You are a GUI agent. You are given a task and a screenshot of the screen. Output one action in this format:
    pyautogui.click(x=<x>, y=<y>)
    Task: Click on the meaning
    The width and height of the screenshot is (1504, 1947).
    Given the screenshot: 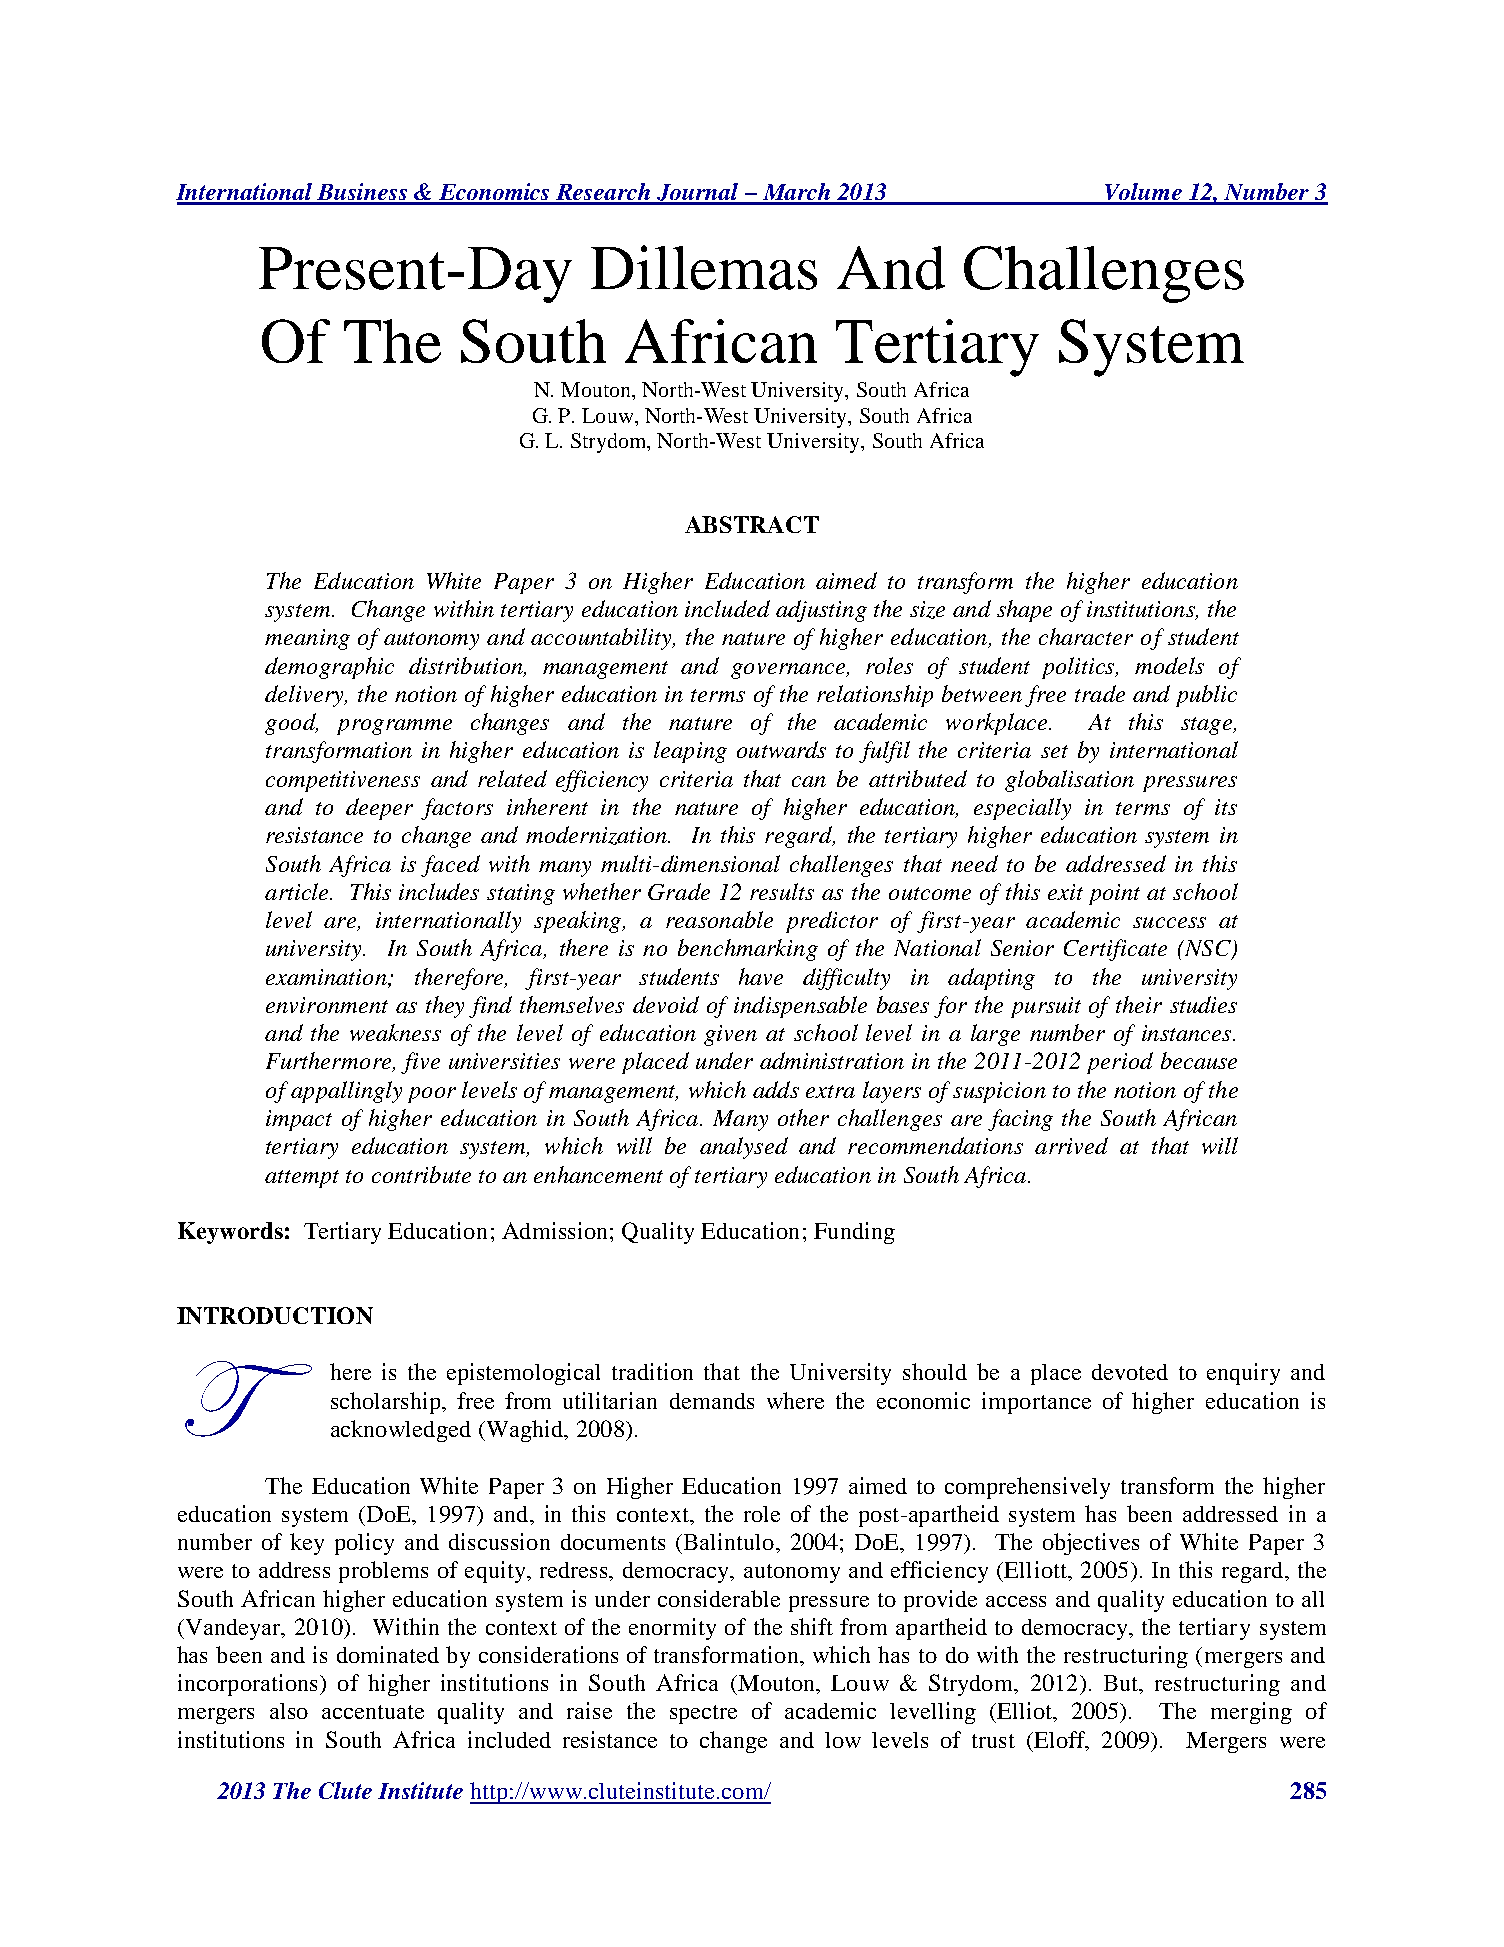 What is the action you would take?
    pyautogui.click(x=307, y=639)
